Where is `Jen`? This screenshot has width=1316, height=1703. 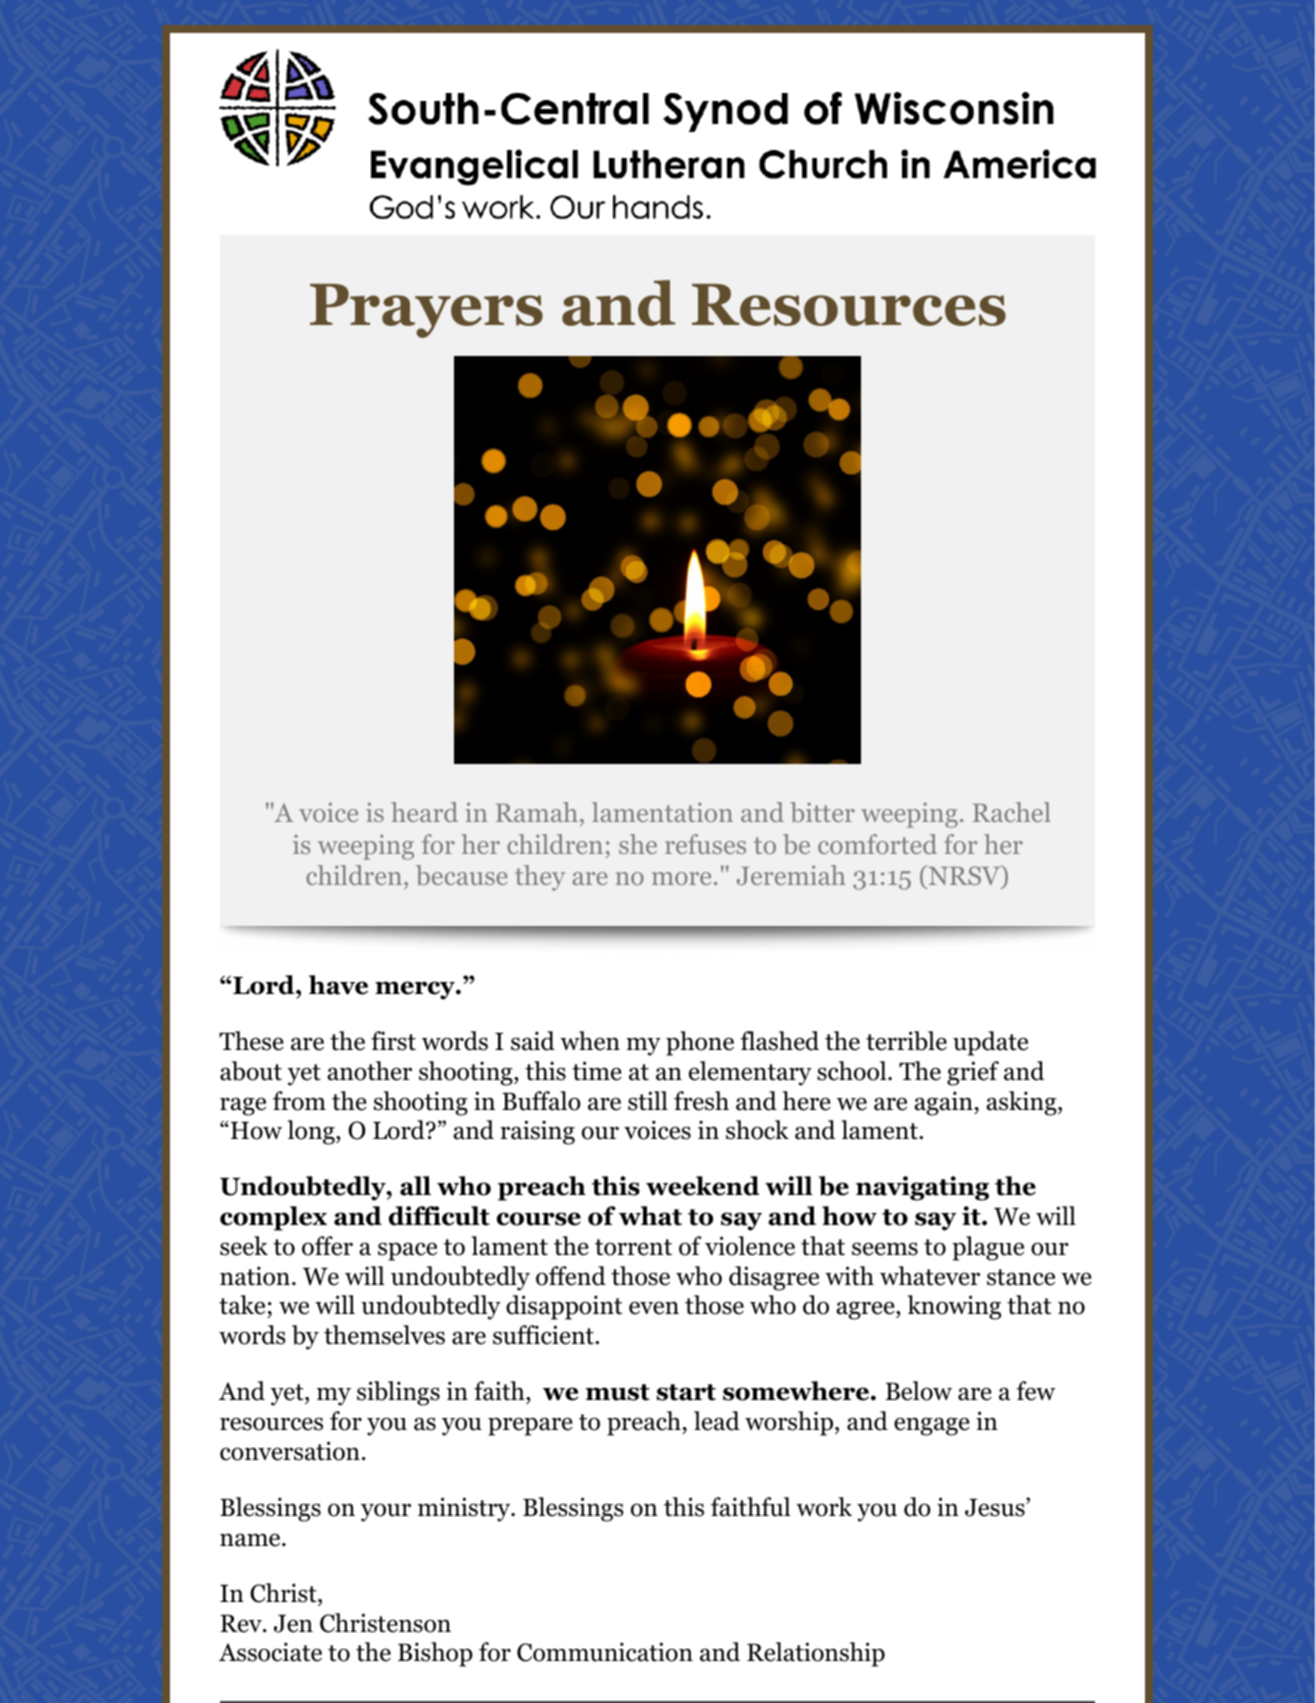
Jen is located at coordinates (293, 1624).
